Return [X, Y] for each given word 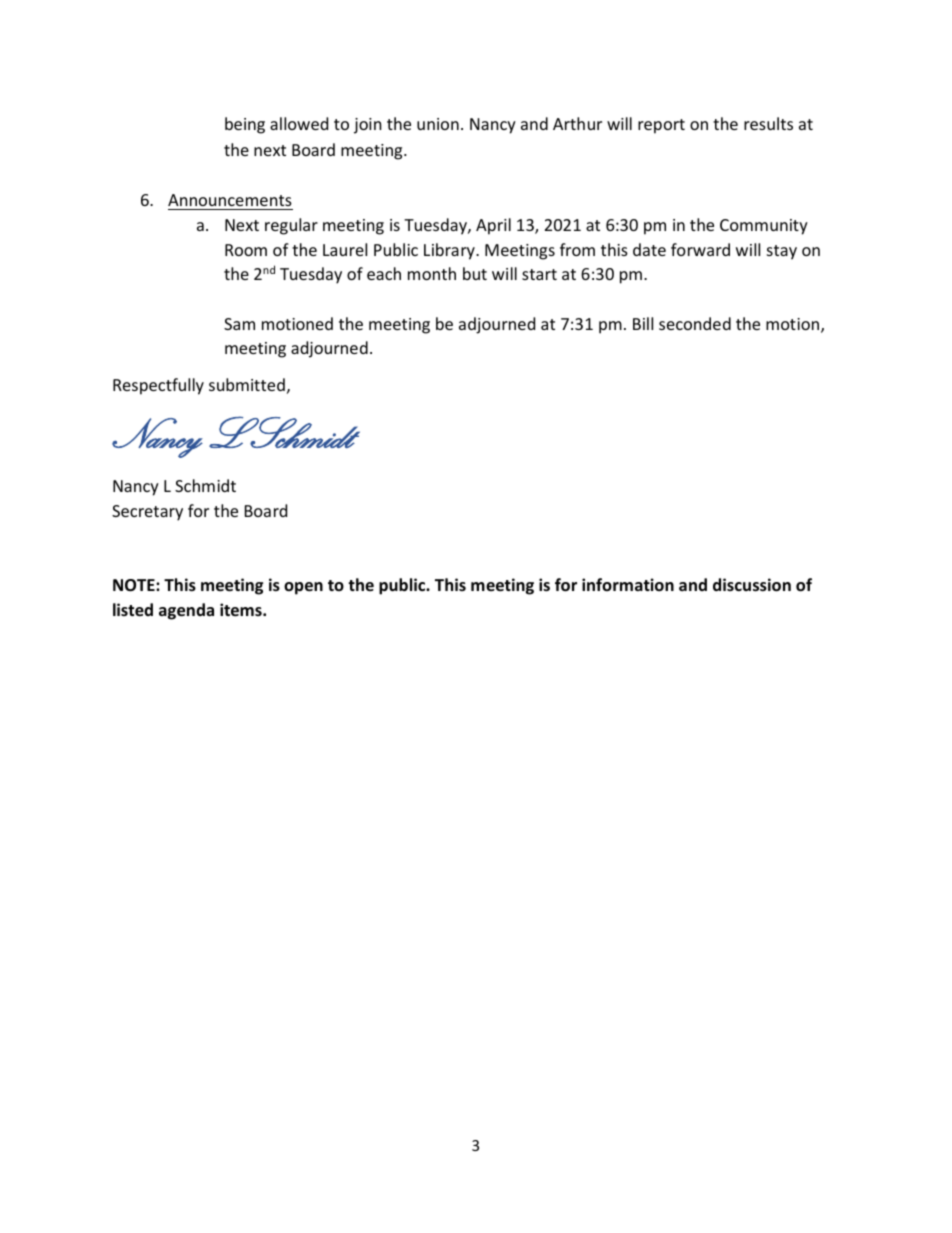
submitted [247, 384]
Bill [643, 323]
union [438, 124]
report [661, 126]
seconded [695, 323]
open [303, 588]
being [245, 125]
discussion [752, 585]
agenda [186, 611]
